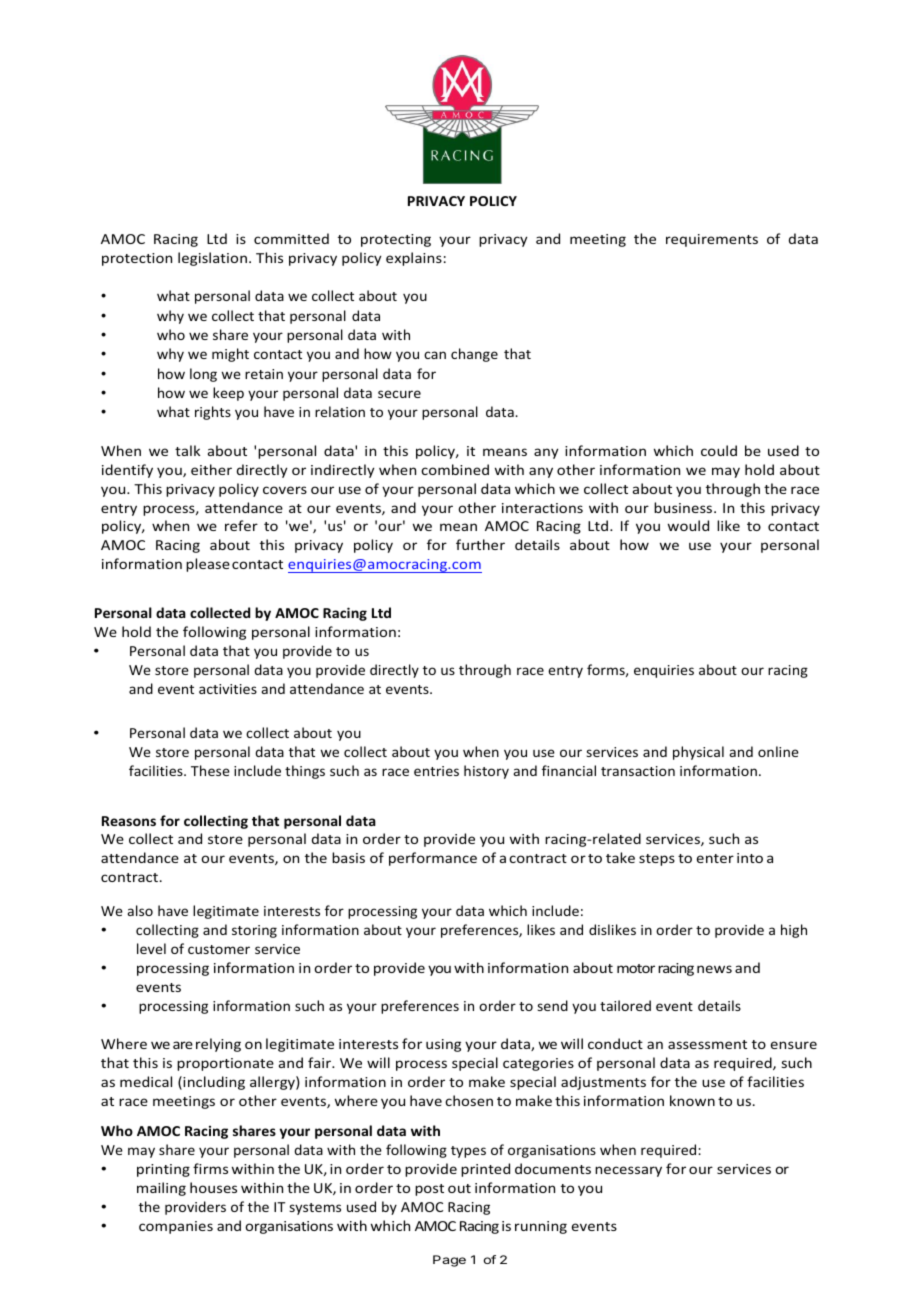 Image resolution: width=924 pixels, height=1307 pixels. I want to click on companies, so click(176, 1227).
